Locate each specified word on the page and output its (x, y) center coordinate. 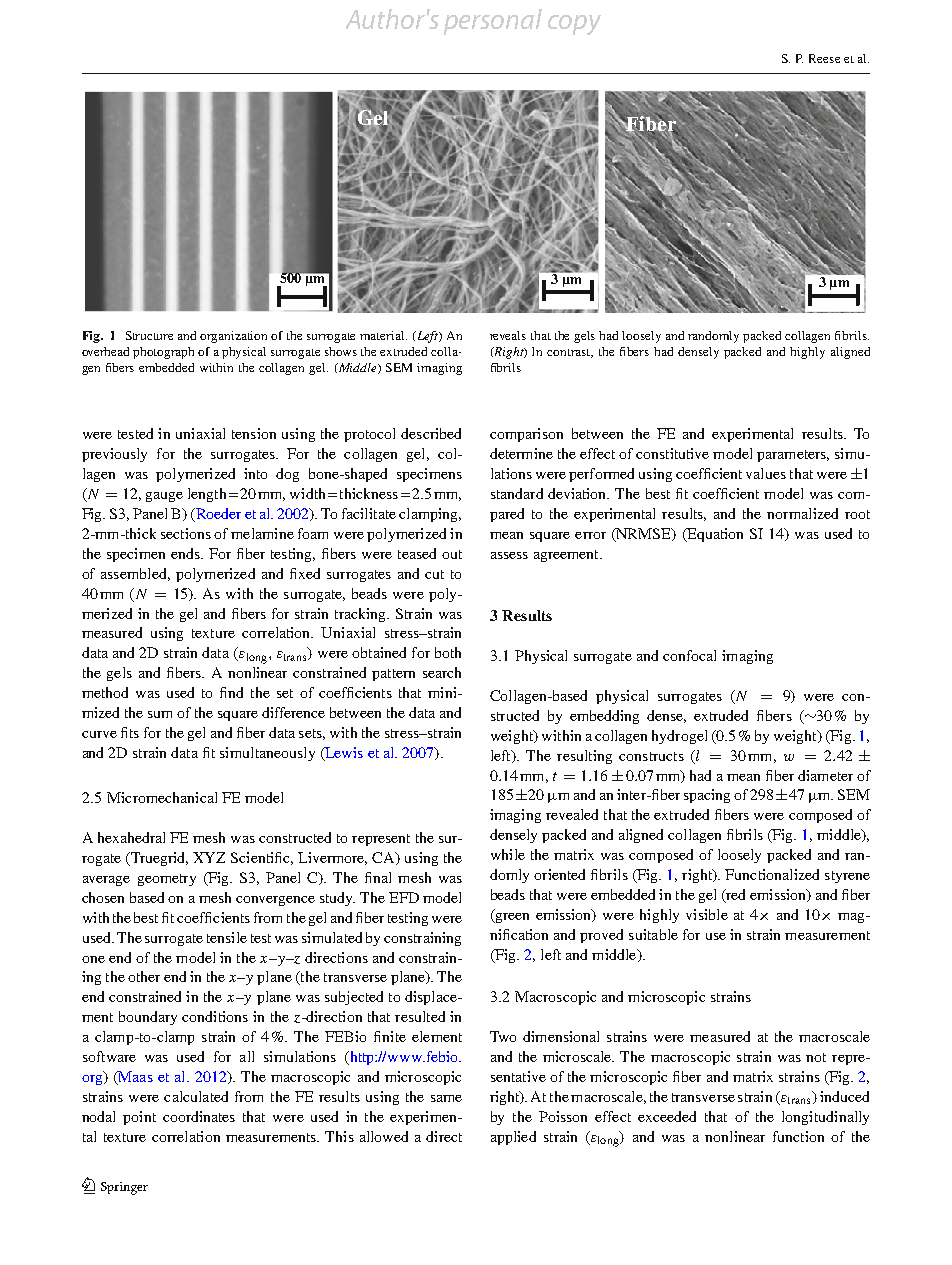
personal (493, 22)
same (446, 1098)
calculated (196, 1096)
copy (574, 25)
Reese (824, 58)
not (816, 1057)
